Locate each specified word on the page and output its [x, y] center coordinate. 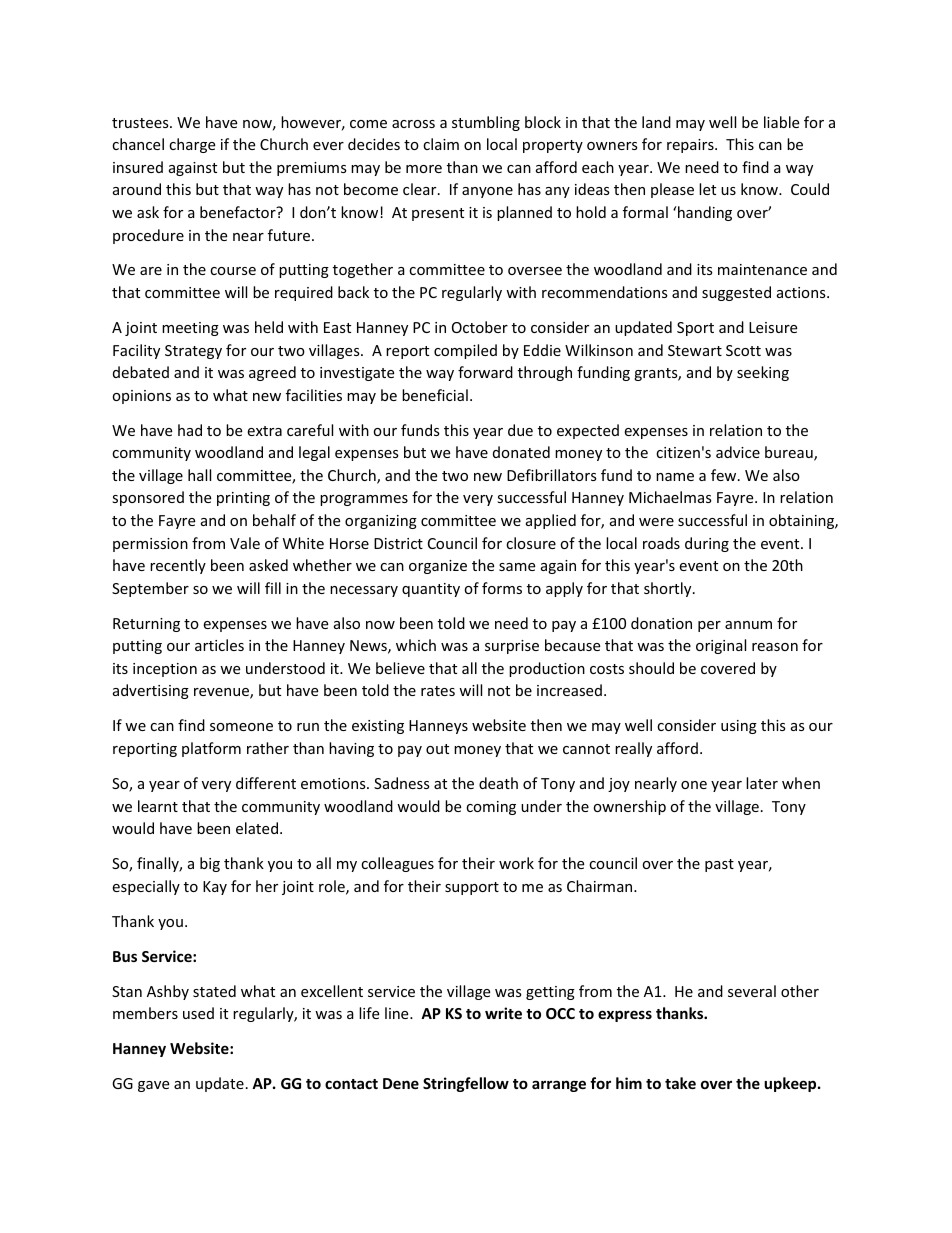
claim [441, 144]
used [198, 1013]
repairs [691, 146]
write [503, 1013]
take [680, 1083]
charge [192, 145]
